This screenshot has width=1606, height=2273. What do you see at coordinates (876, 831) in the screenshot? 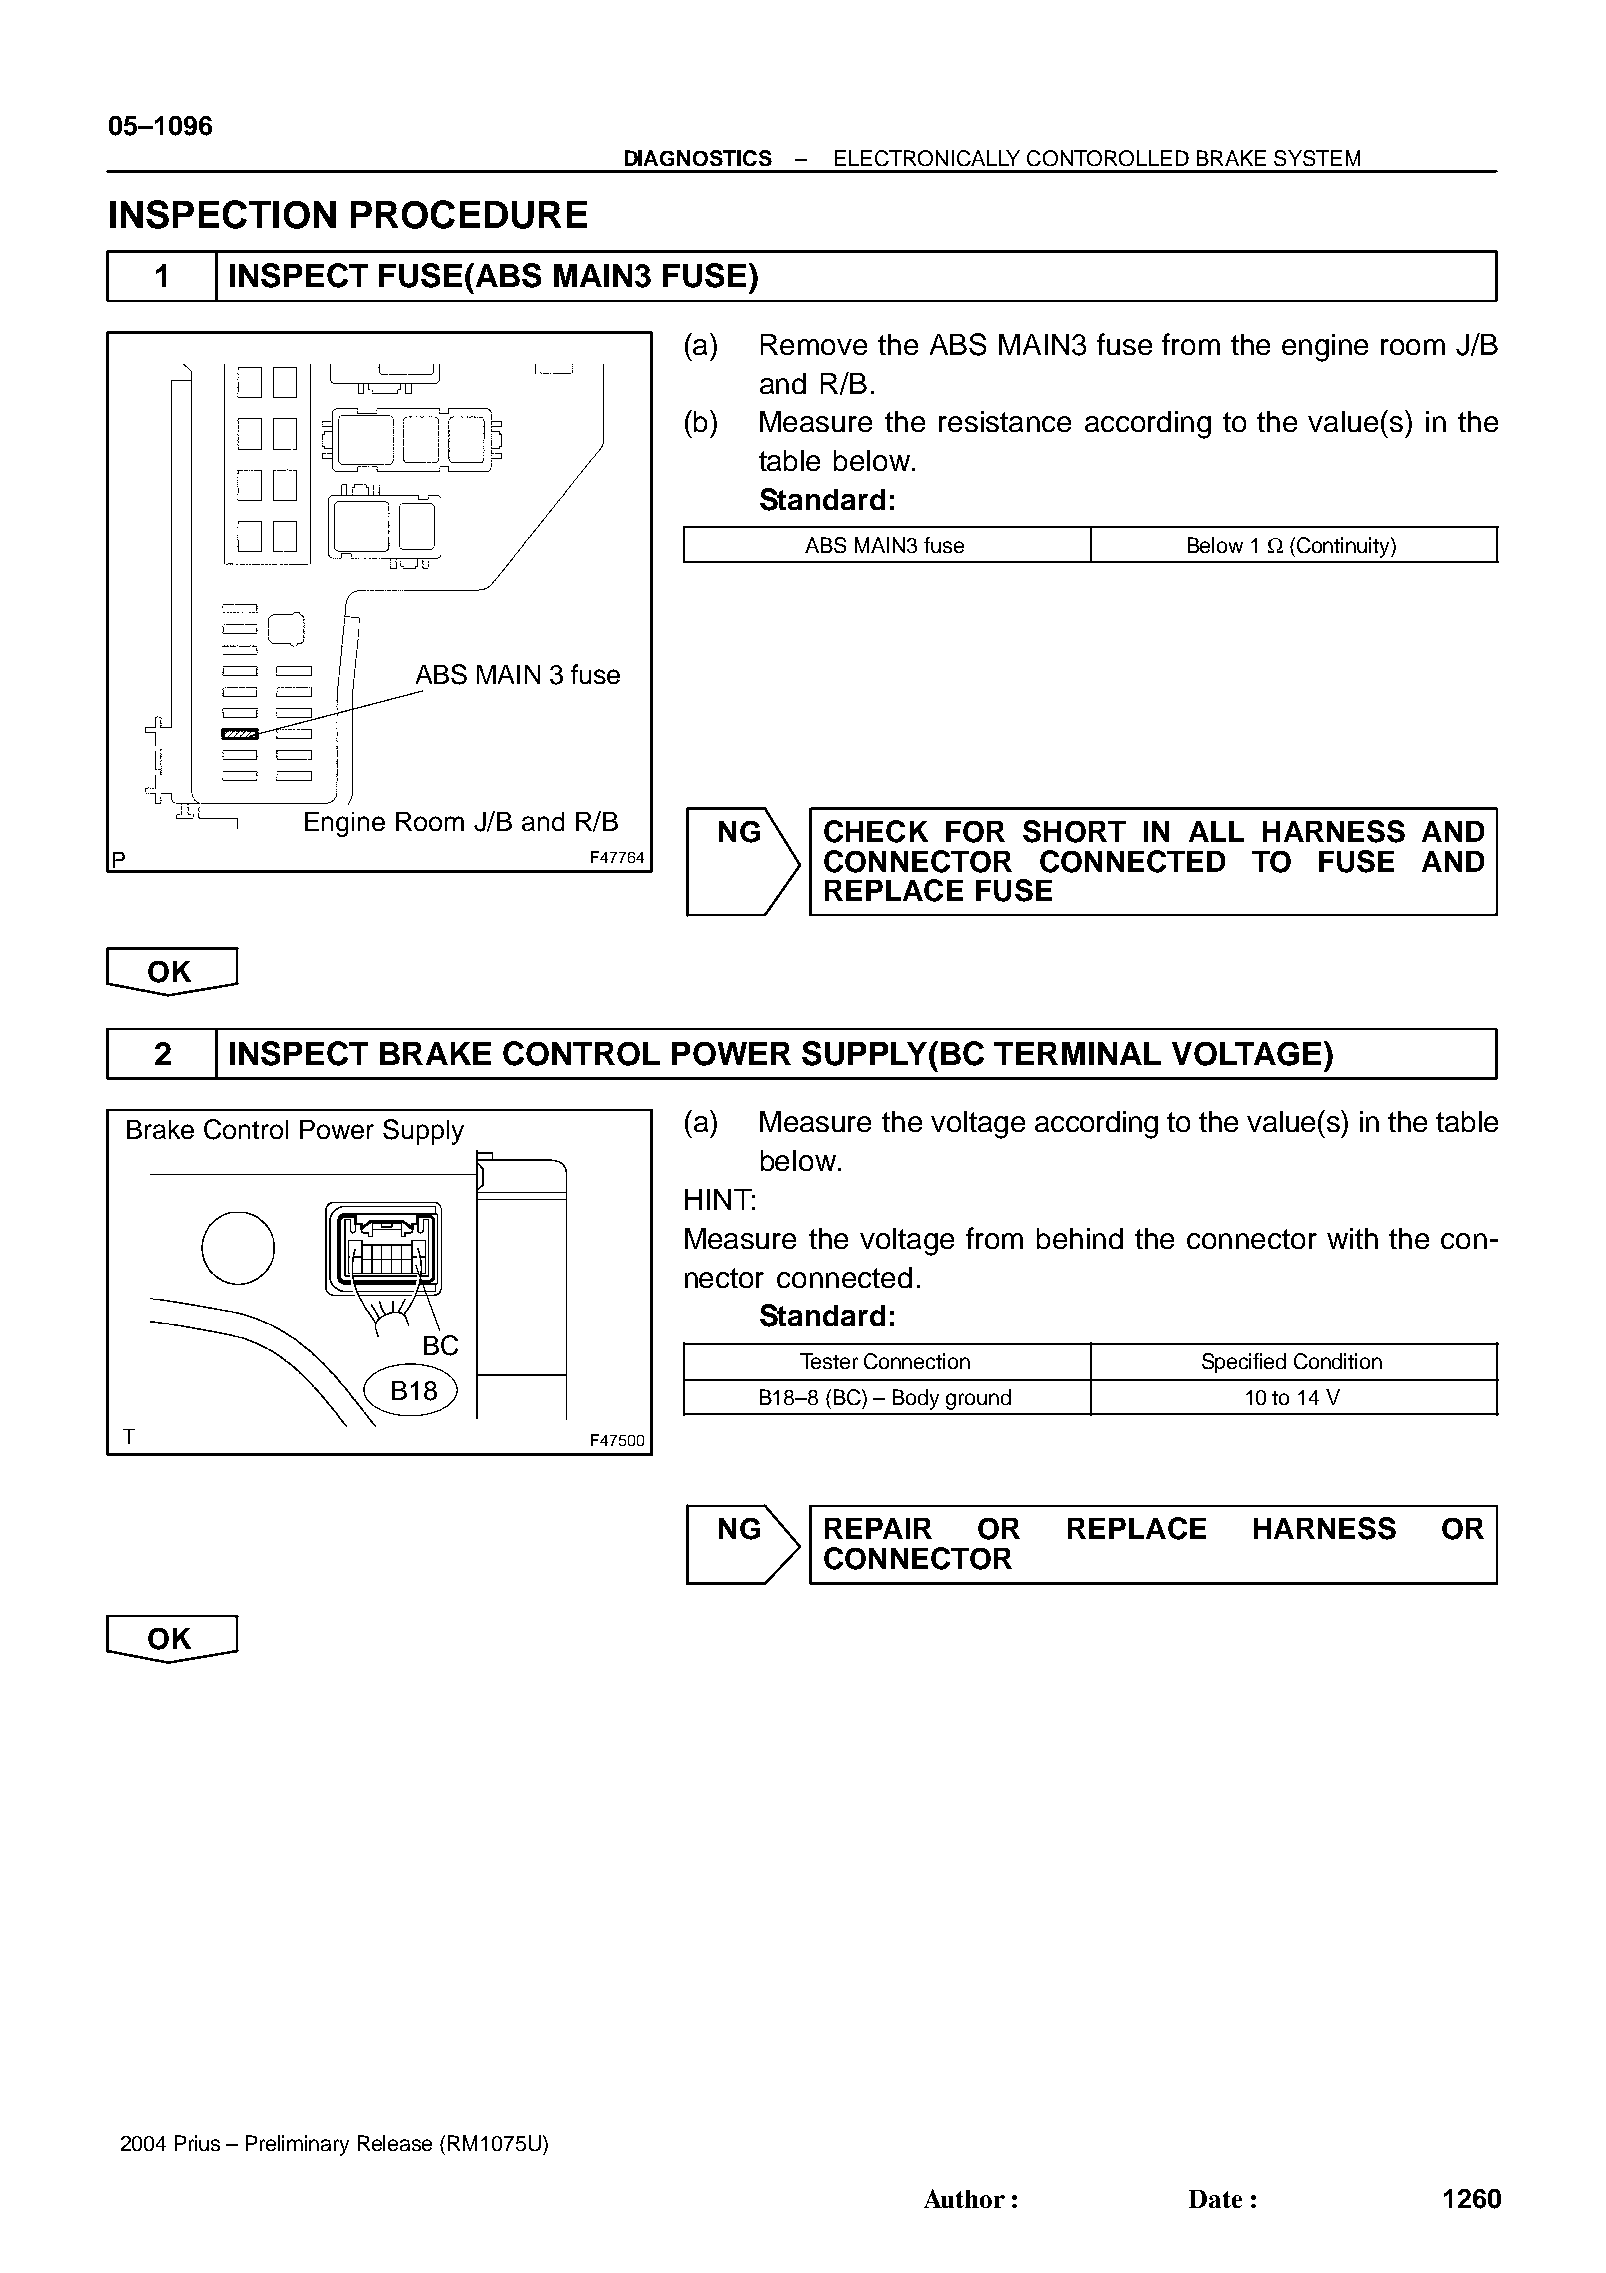
I see `CHECK` at bounding box center [876, 831].
